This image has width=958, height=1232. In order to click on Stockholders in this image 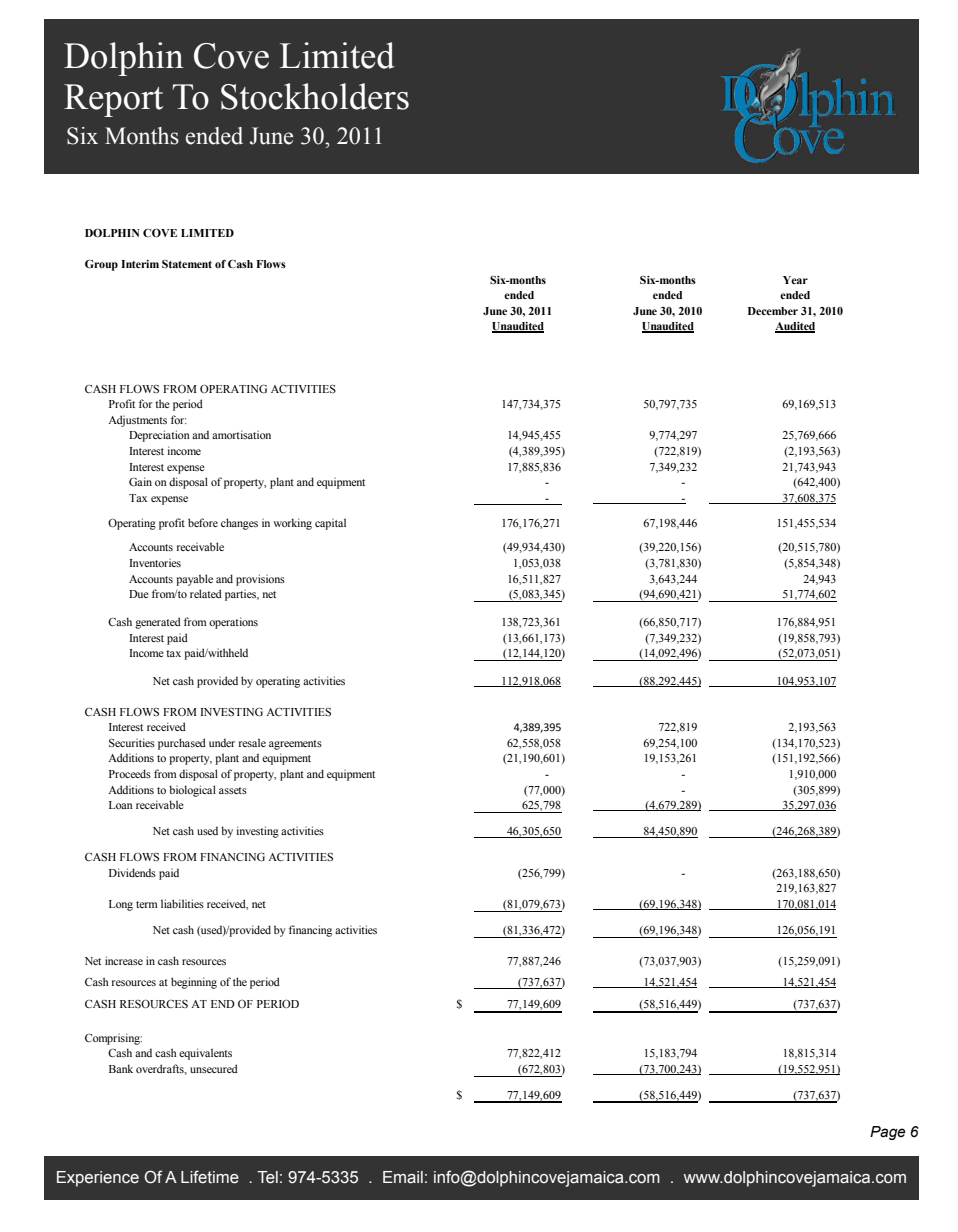, I will do `click(315, 96)`.
